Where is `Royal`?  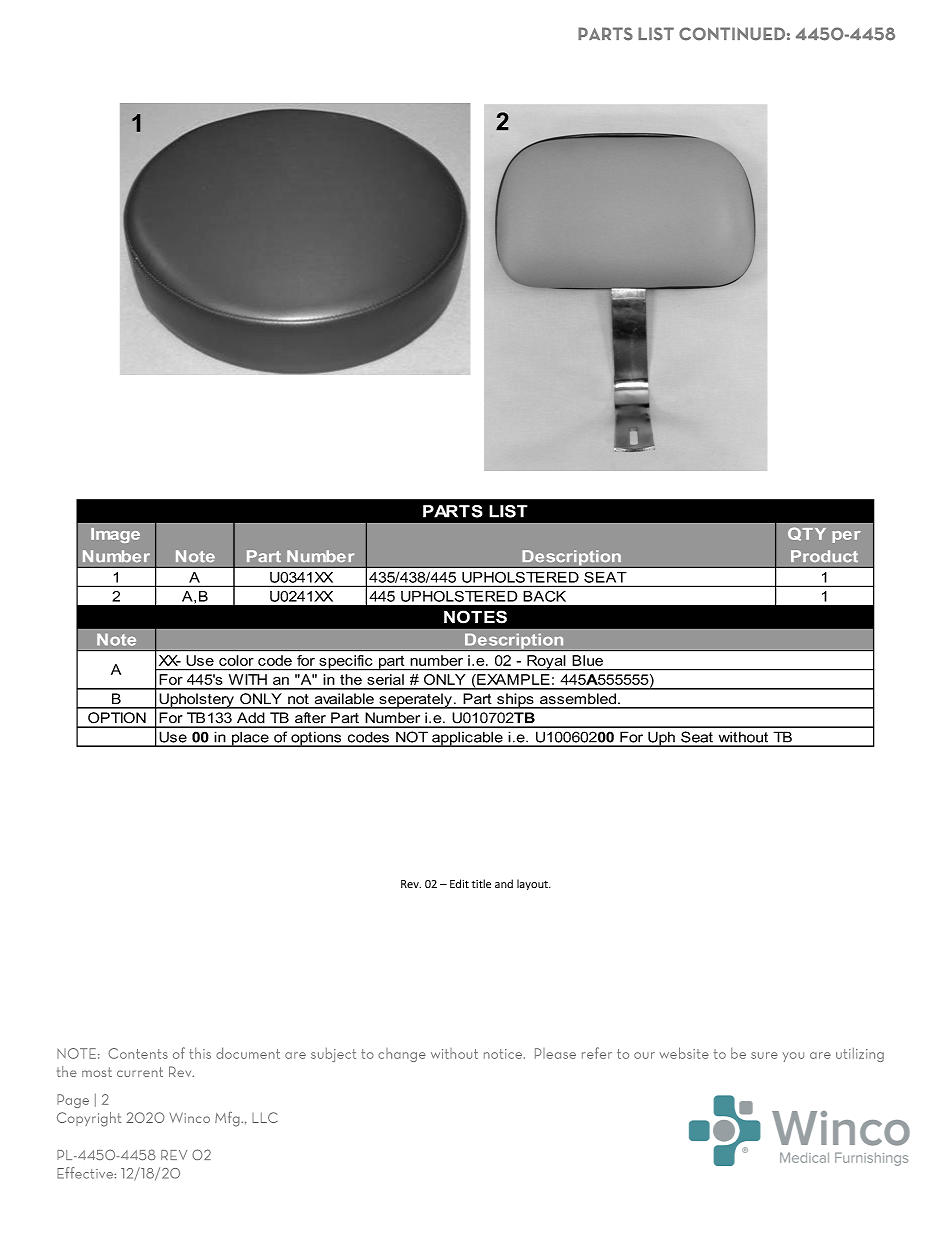 Royal is located at coordinates (546, 663).
